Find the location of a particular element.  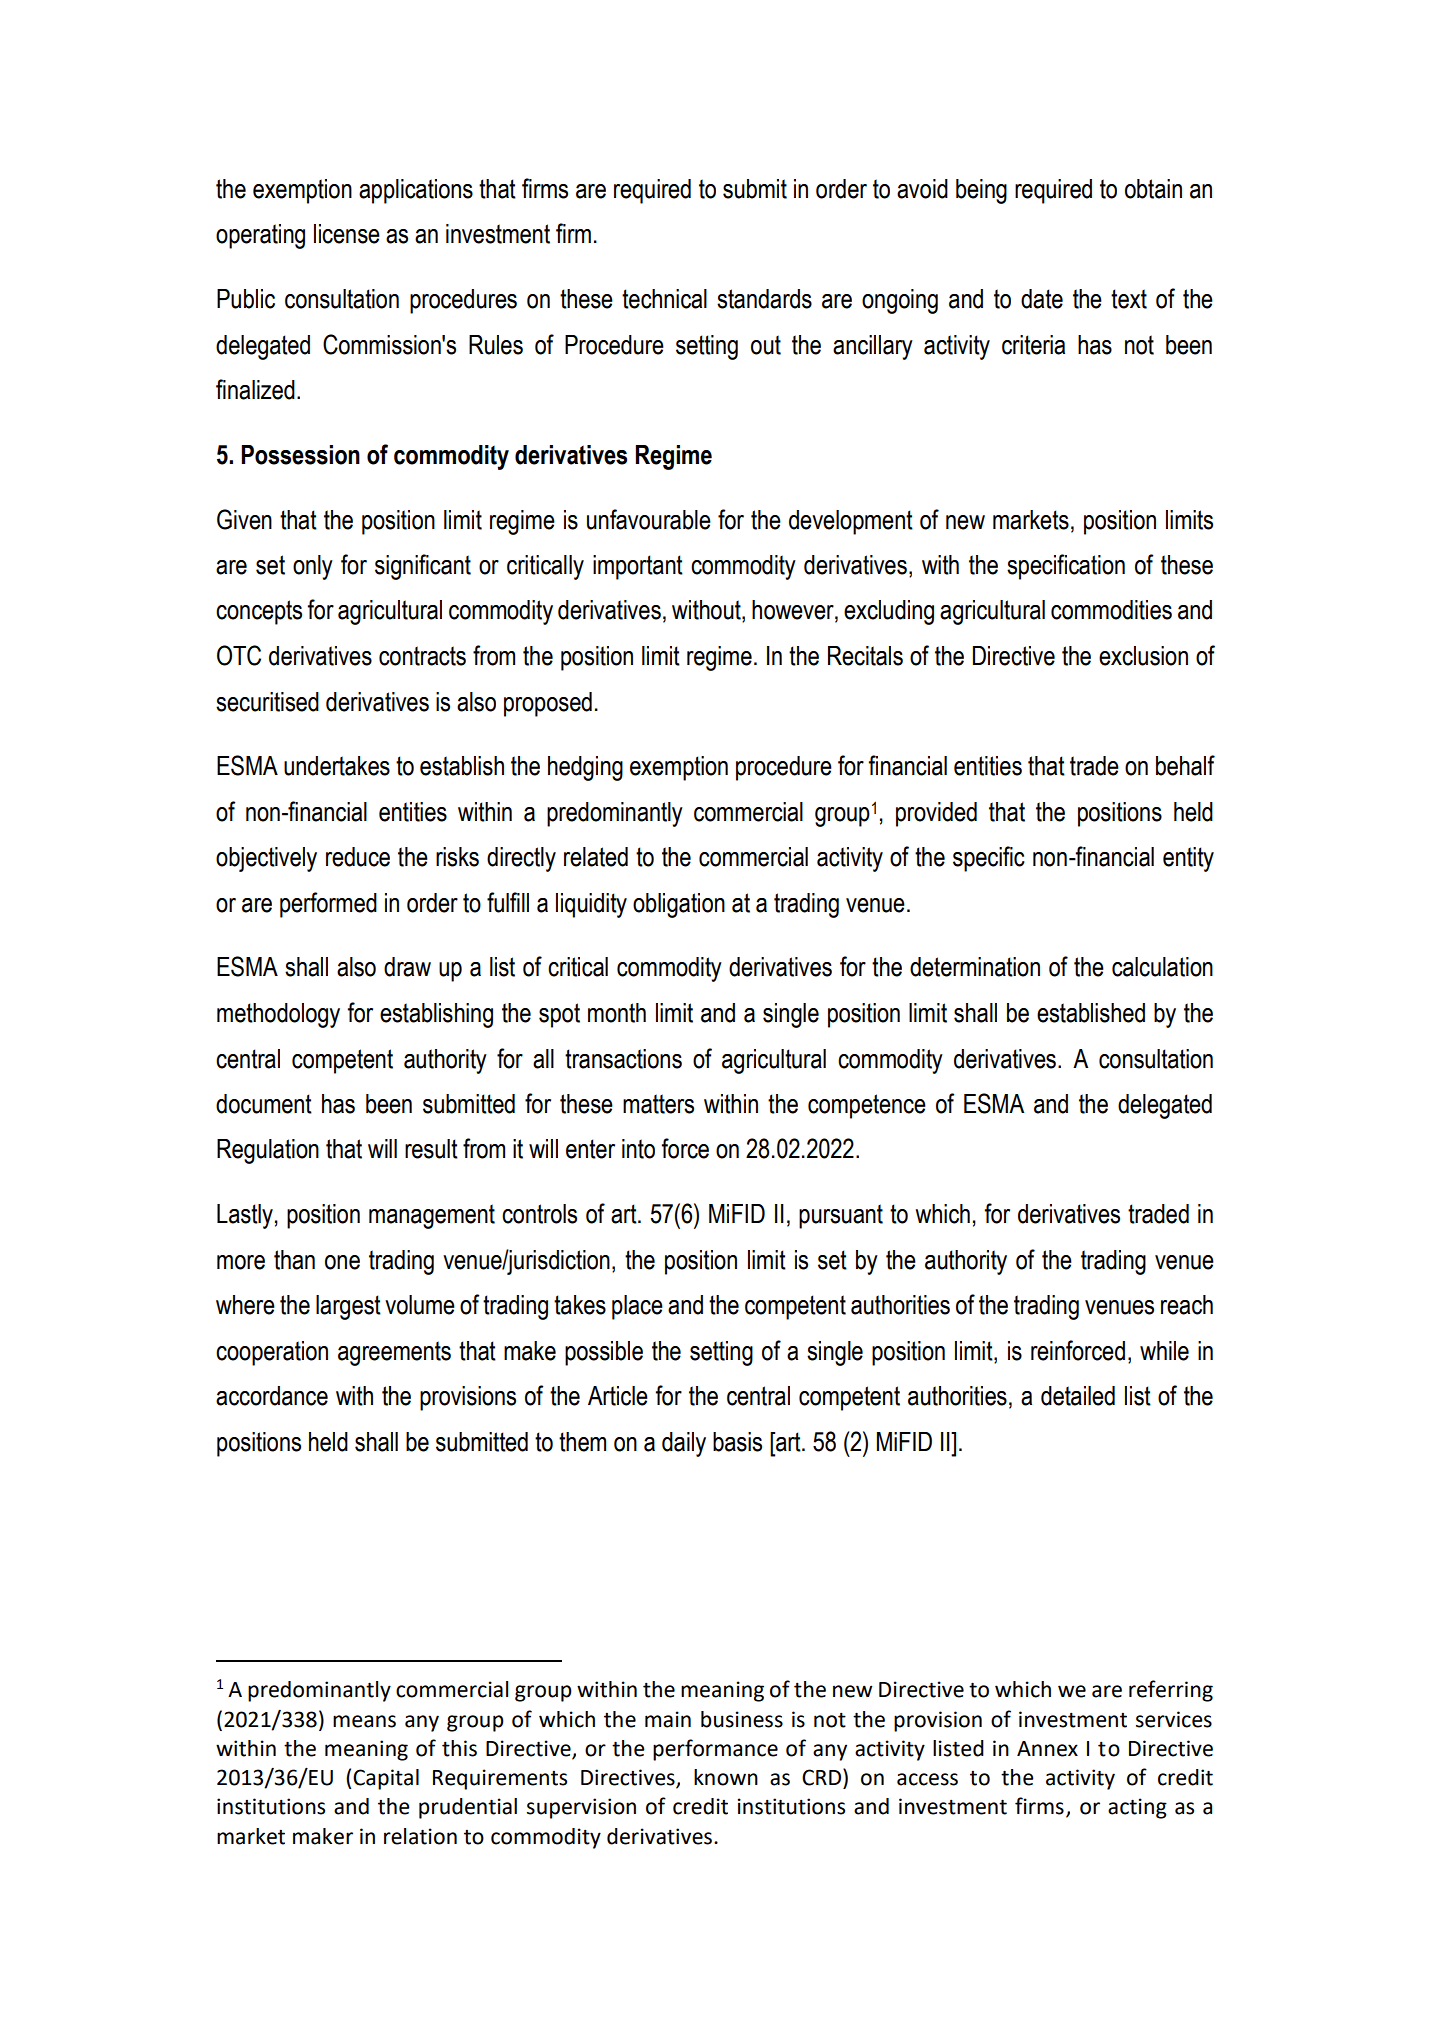

month is located at coordinates (617, 1013).
